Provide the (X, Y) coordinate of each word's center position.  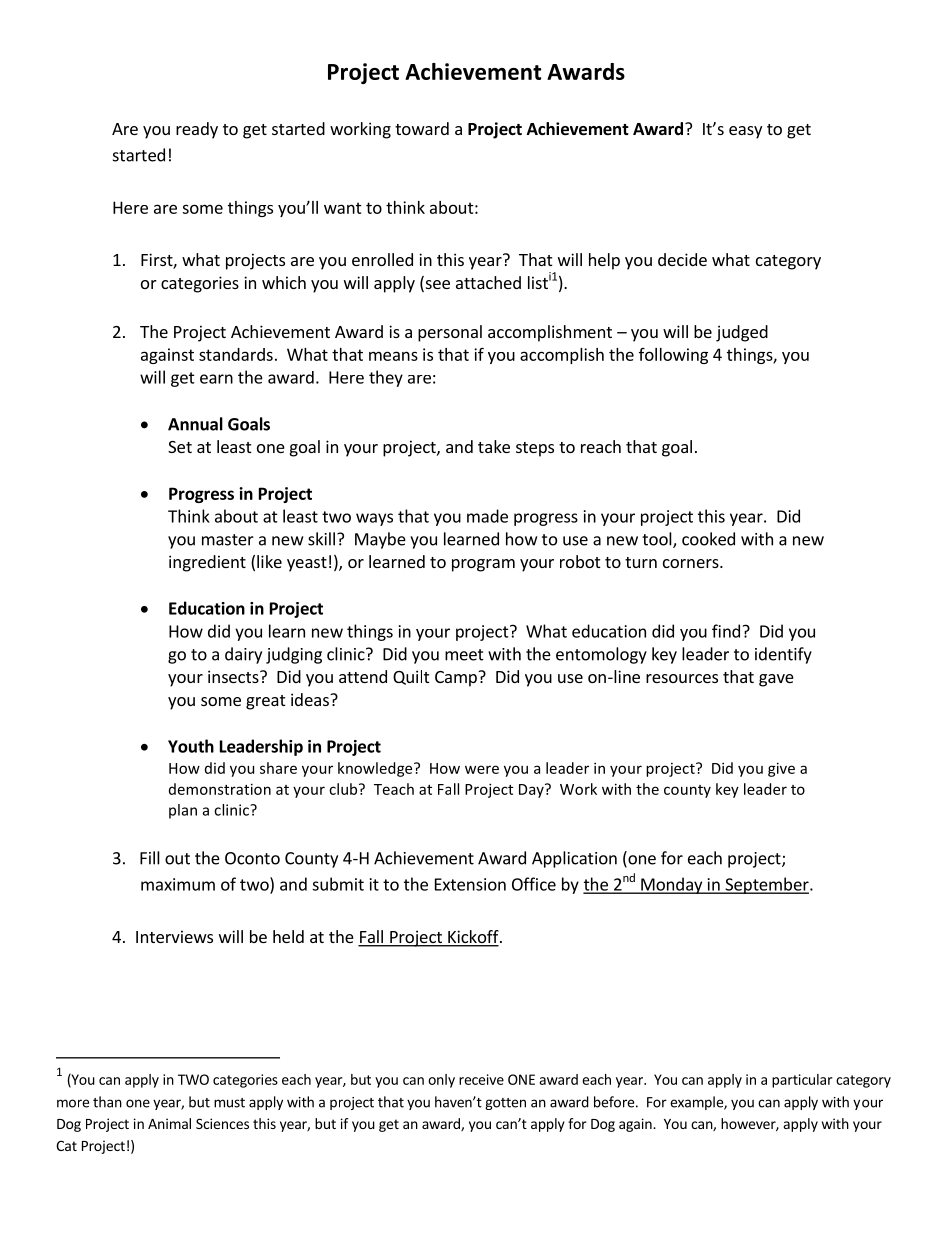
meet (464, 655)
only (441, 1081)
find (726, 631)
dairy (243, 655)
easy (745, 132)
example (697, 1103)
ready (197, 130)
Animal (169, 1123)
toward (422, 128)
